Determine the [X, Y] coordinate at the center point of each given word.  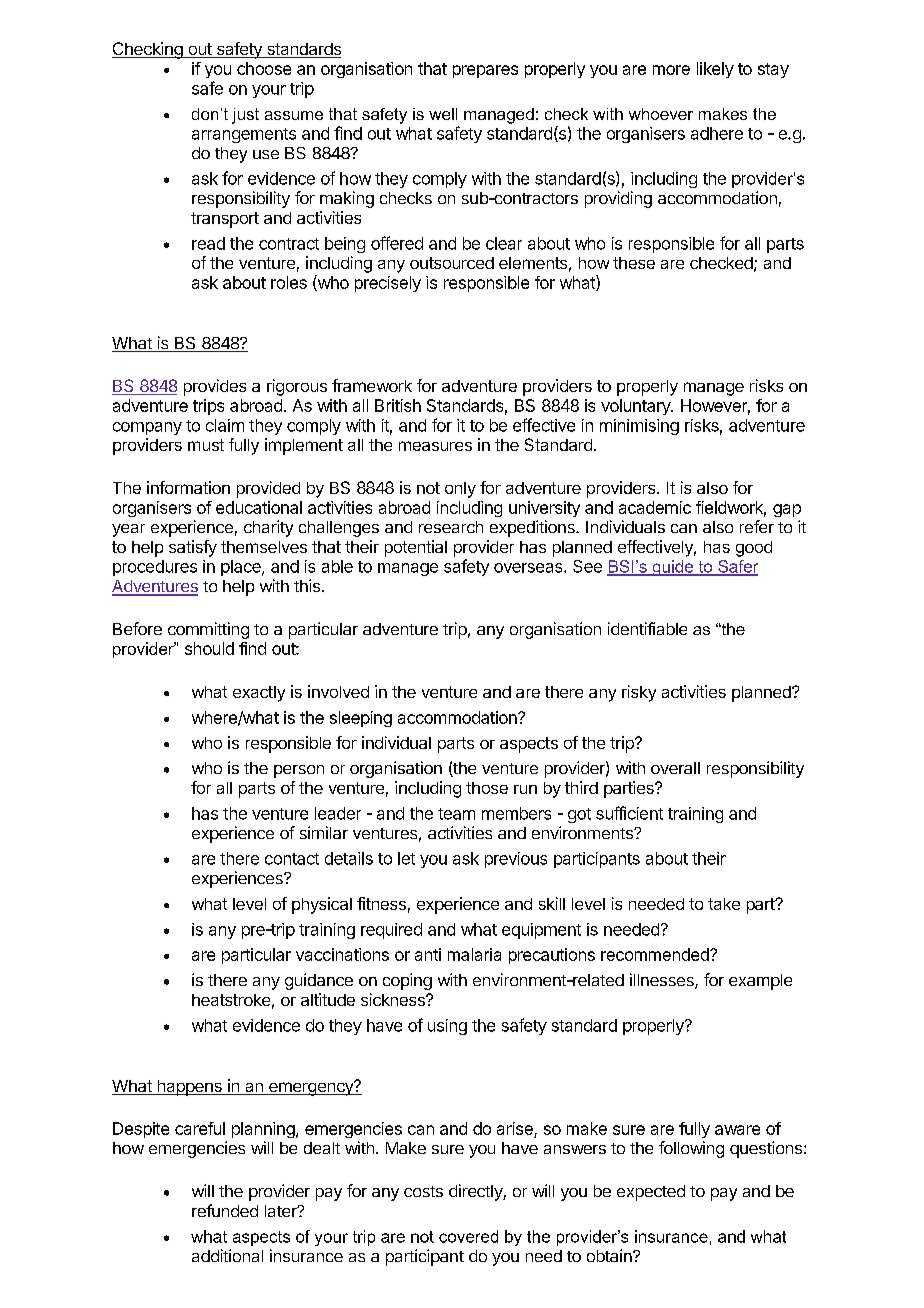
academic [655, 507]
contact [292, 859]
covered [468, 1236]
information [188, 487]
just [245, 116]
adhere [717, 133]
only [460, 490]
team [456, 814]
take [724, 904]
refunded [225, 1210]
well [443, 114]
